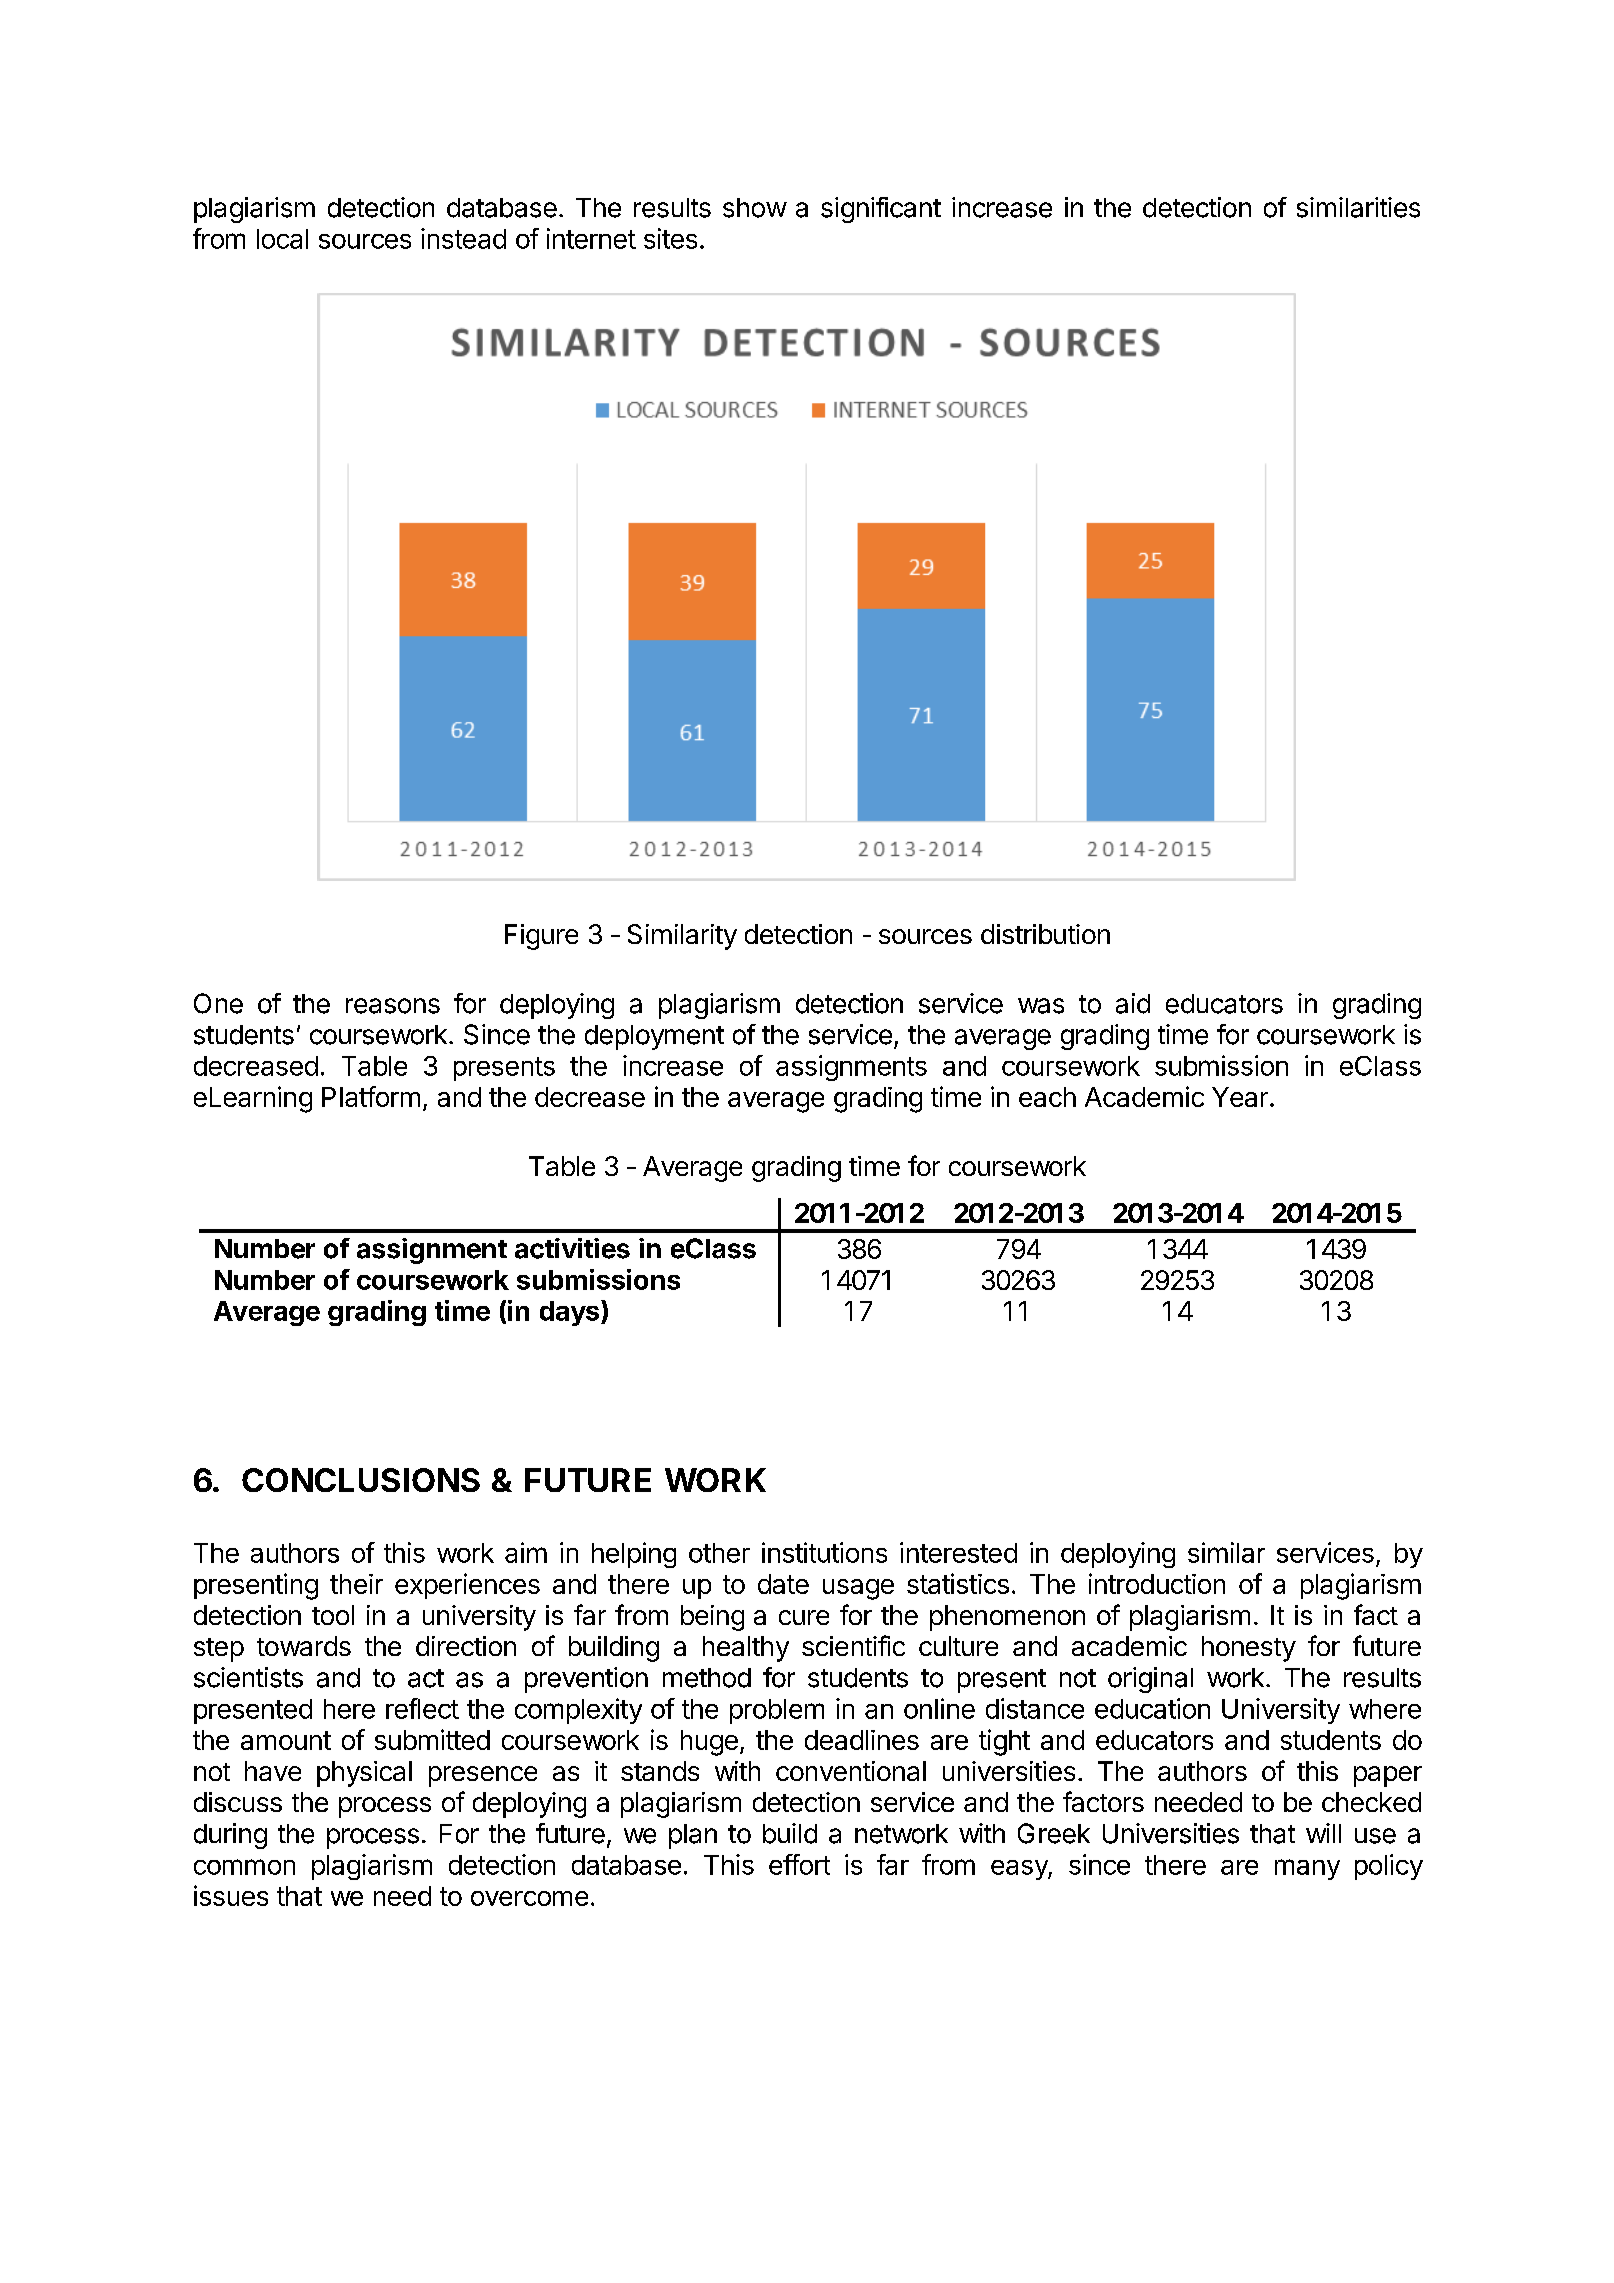 This page has width=1614, height=2283. Describe the element at coordinates (799, 1864) in the page. I see `effort` at that location.
